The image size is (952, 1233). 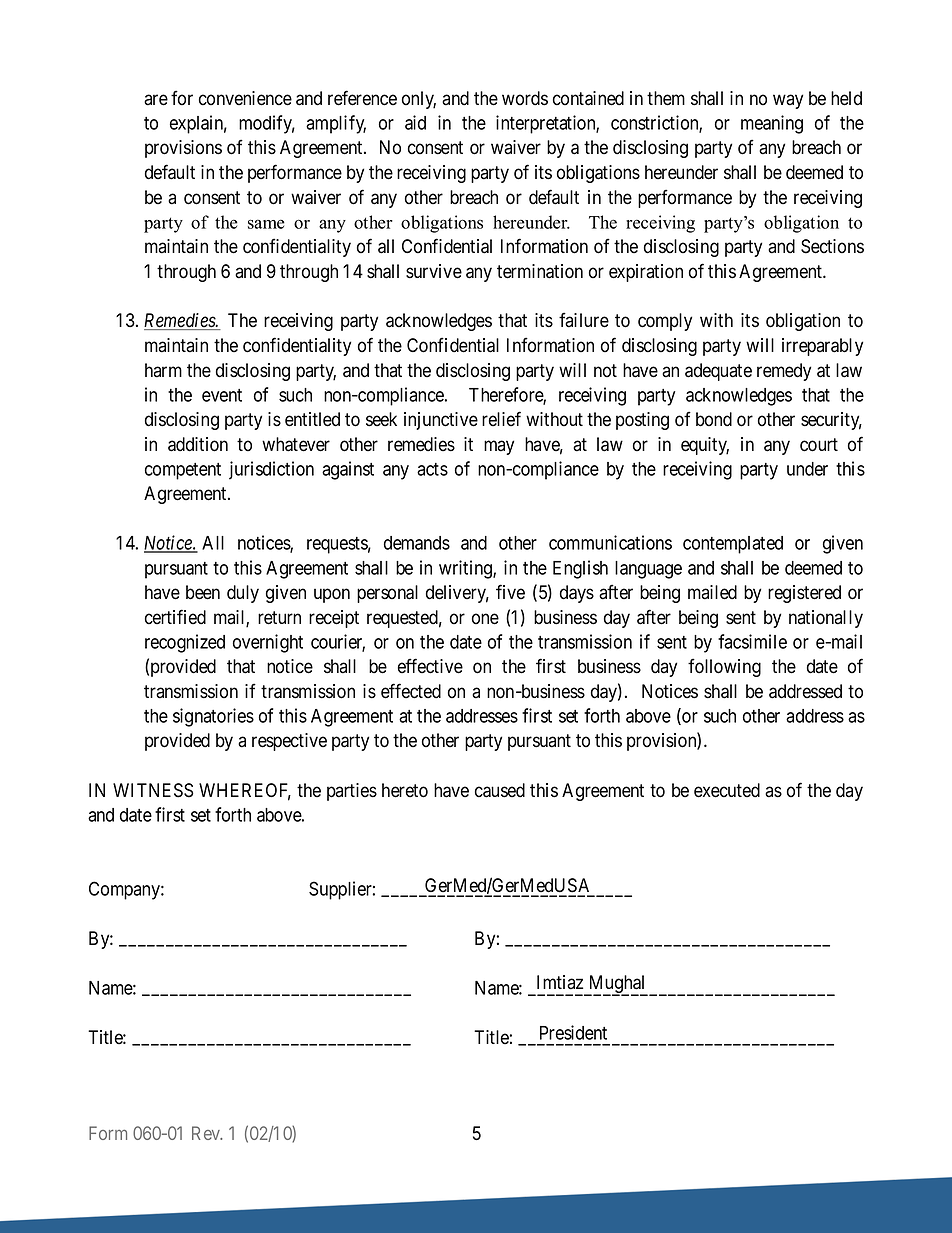 I want to click on relief, so click(x=501, y=419).
